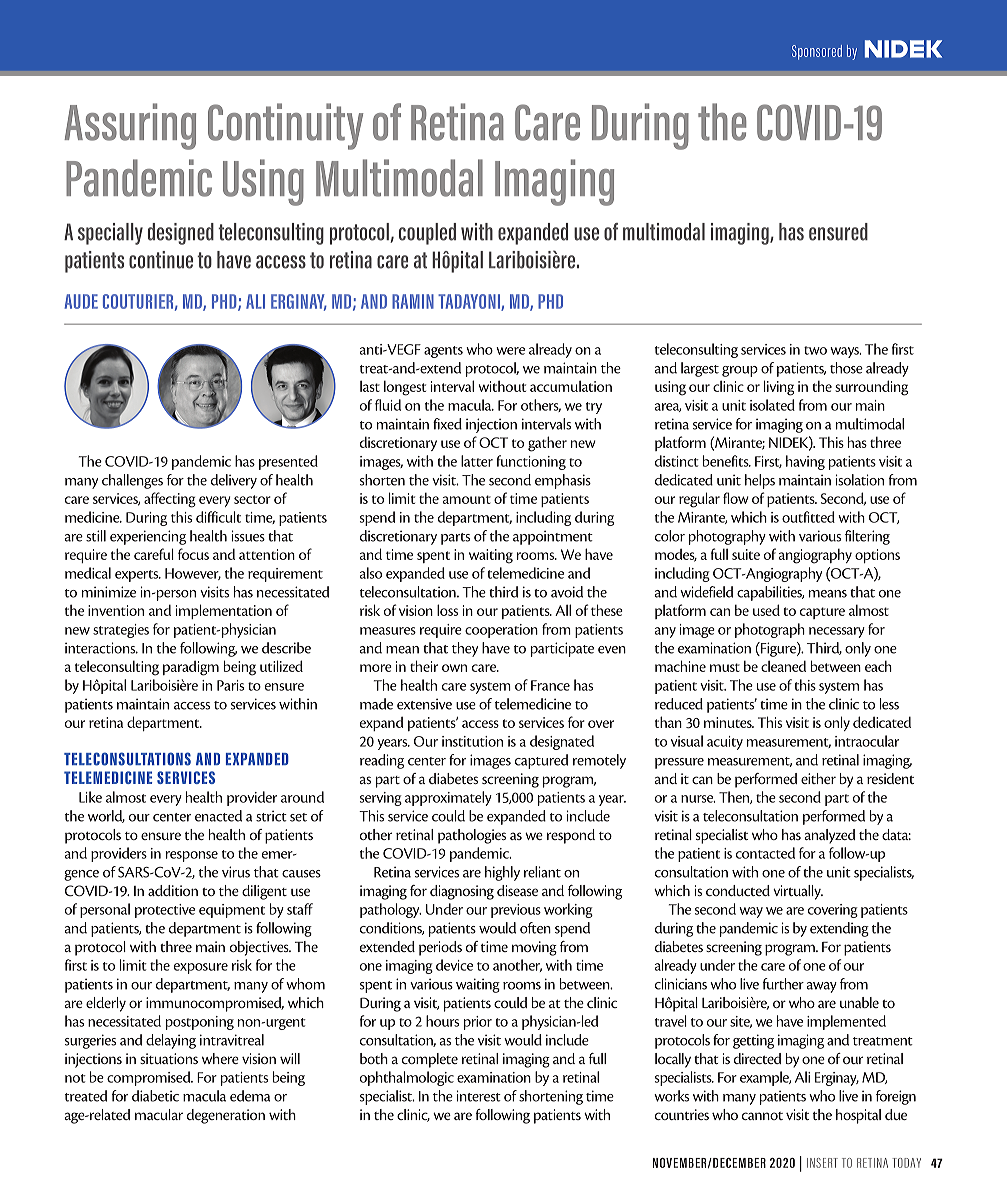  I want to click on Continuity, so click(285, 126).
